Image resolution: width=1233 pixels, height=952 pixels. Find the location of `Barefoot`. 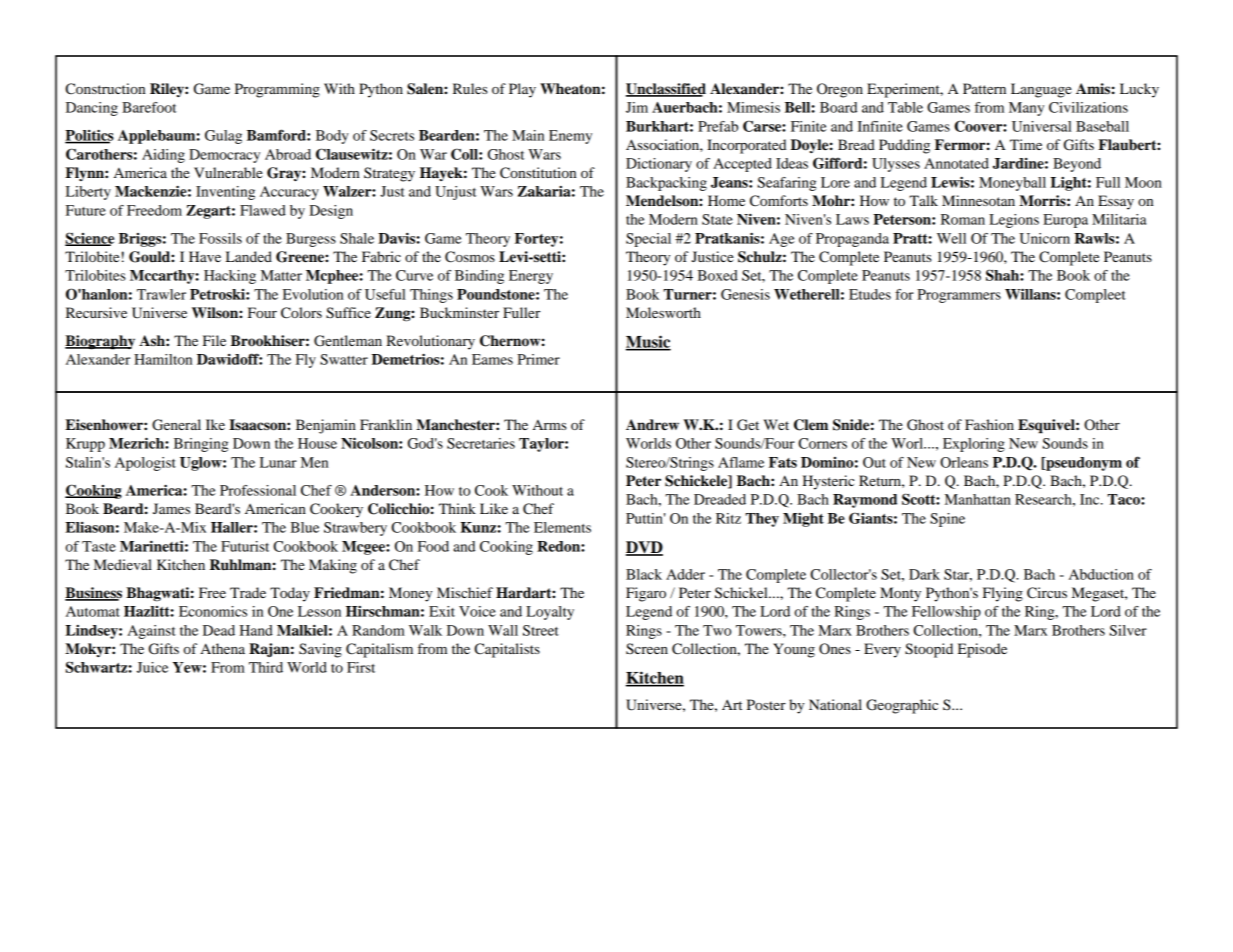

Barefoot is located at coordinates (149, 107).
